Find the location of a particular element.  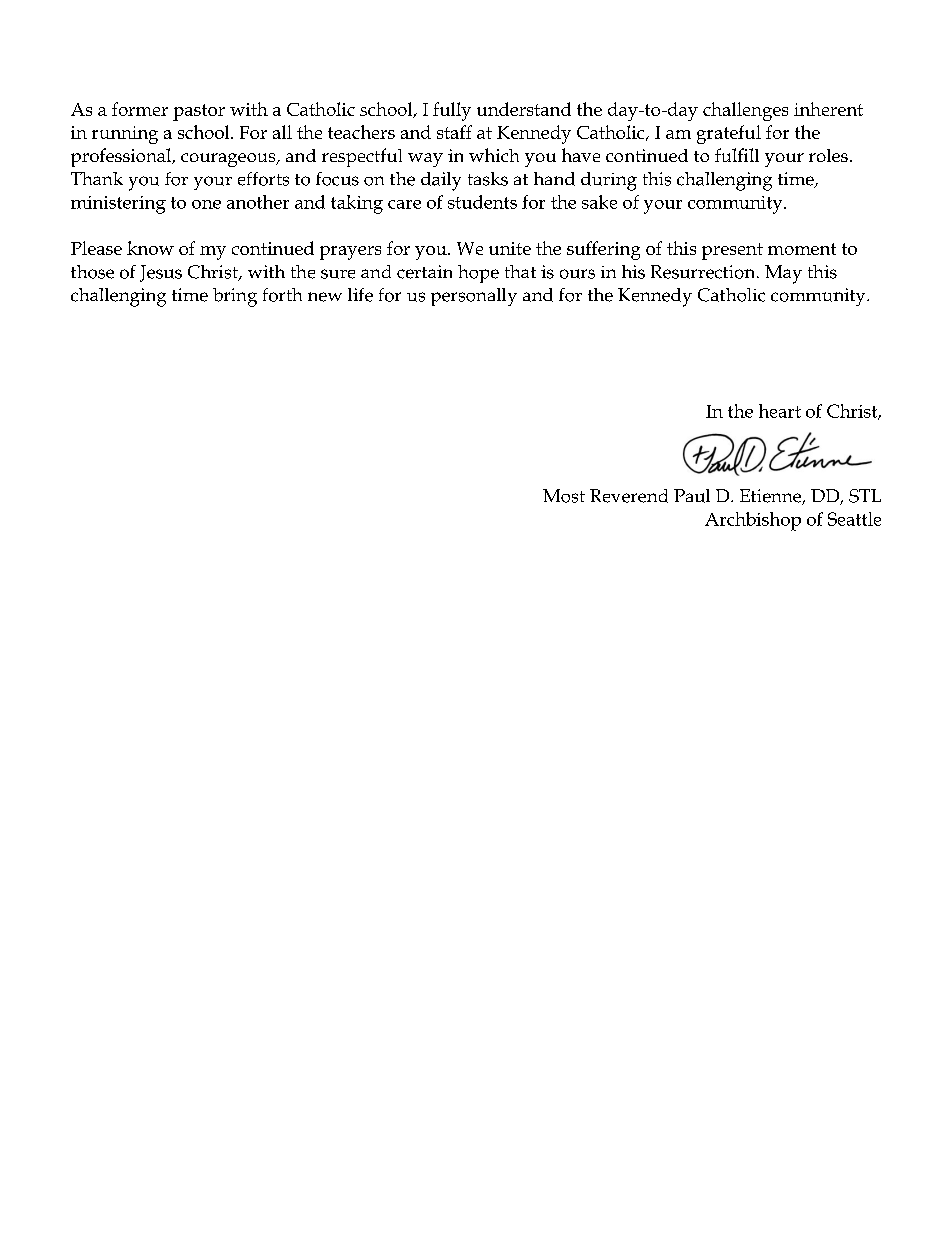

challenges is located at coordinates (745, 111).
